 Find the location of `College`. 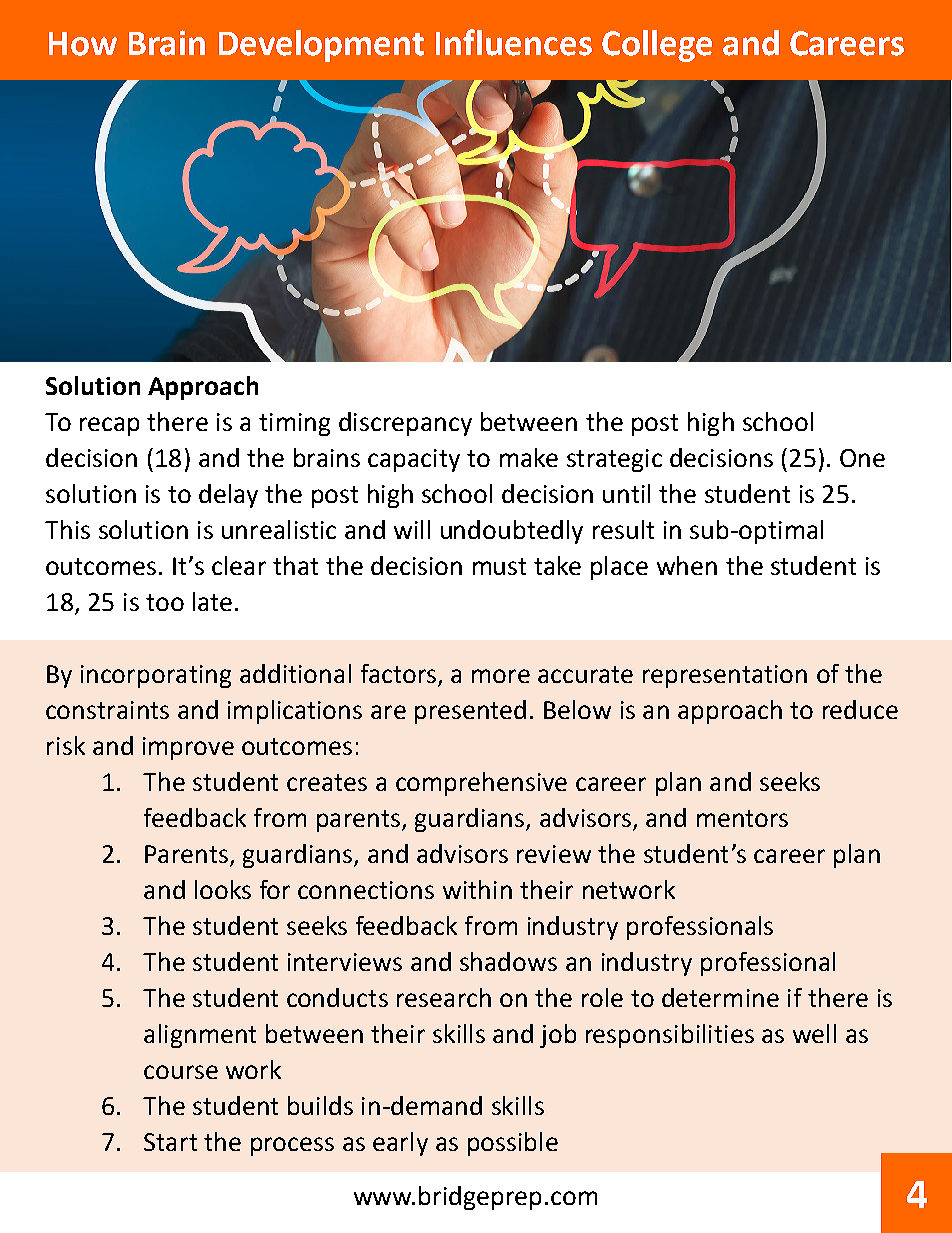

College is located at coordinates (657, 46).
